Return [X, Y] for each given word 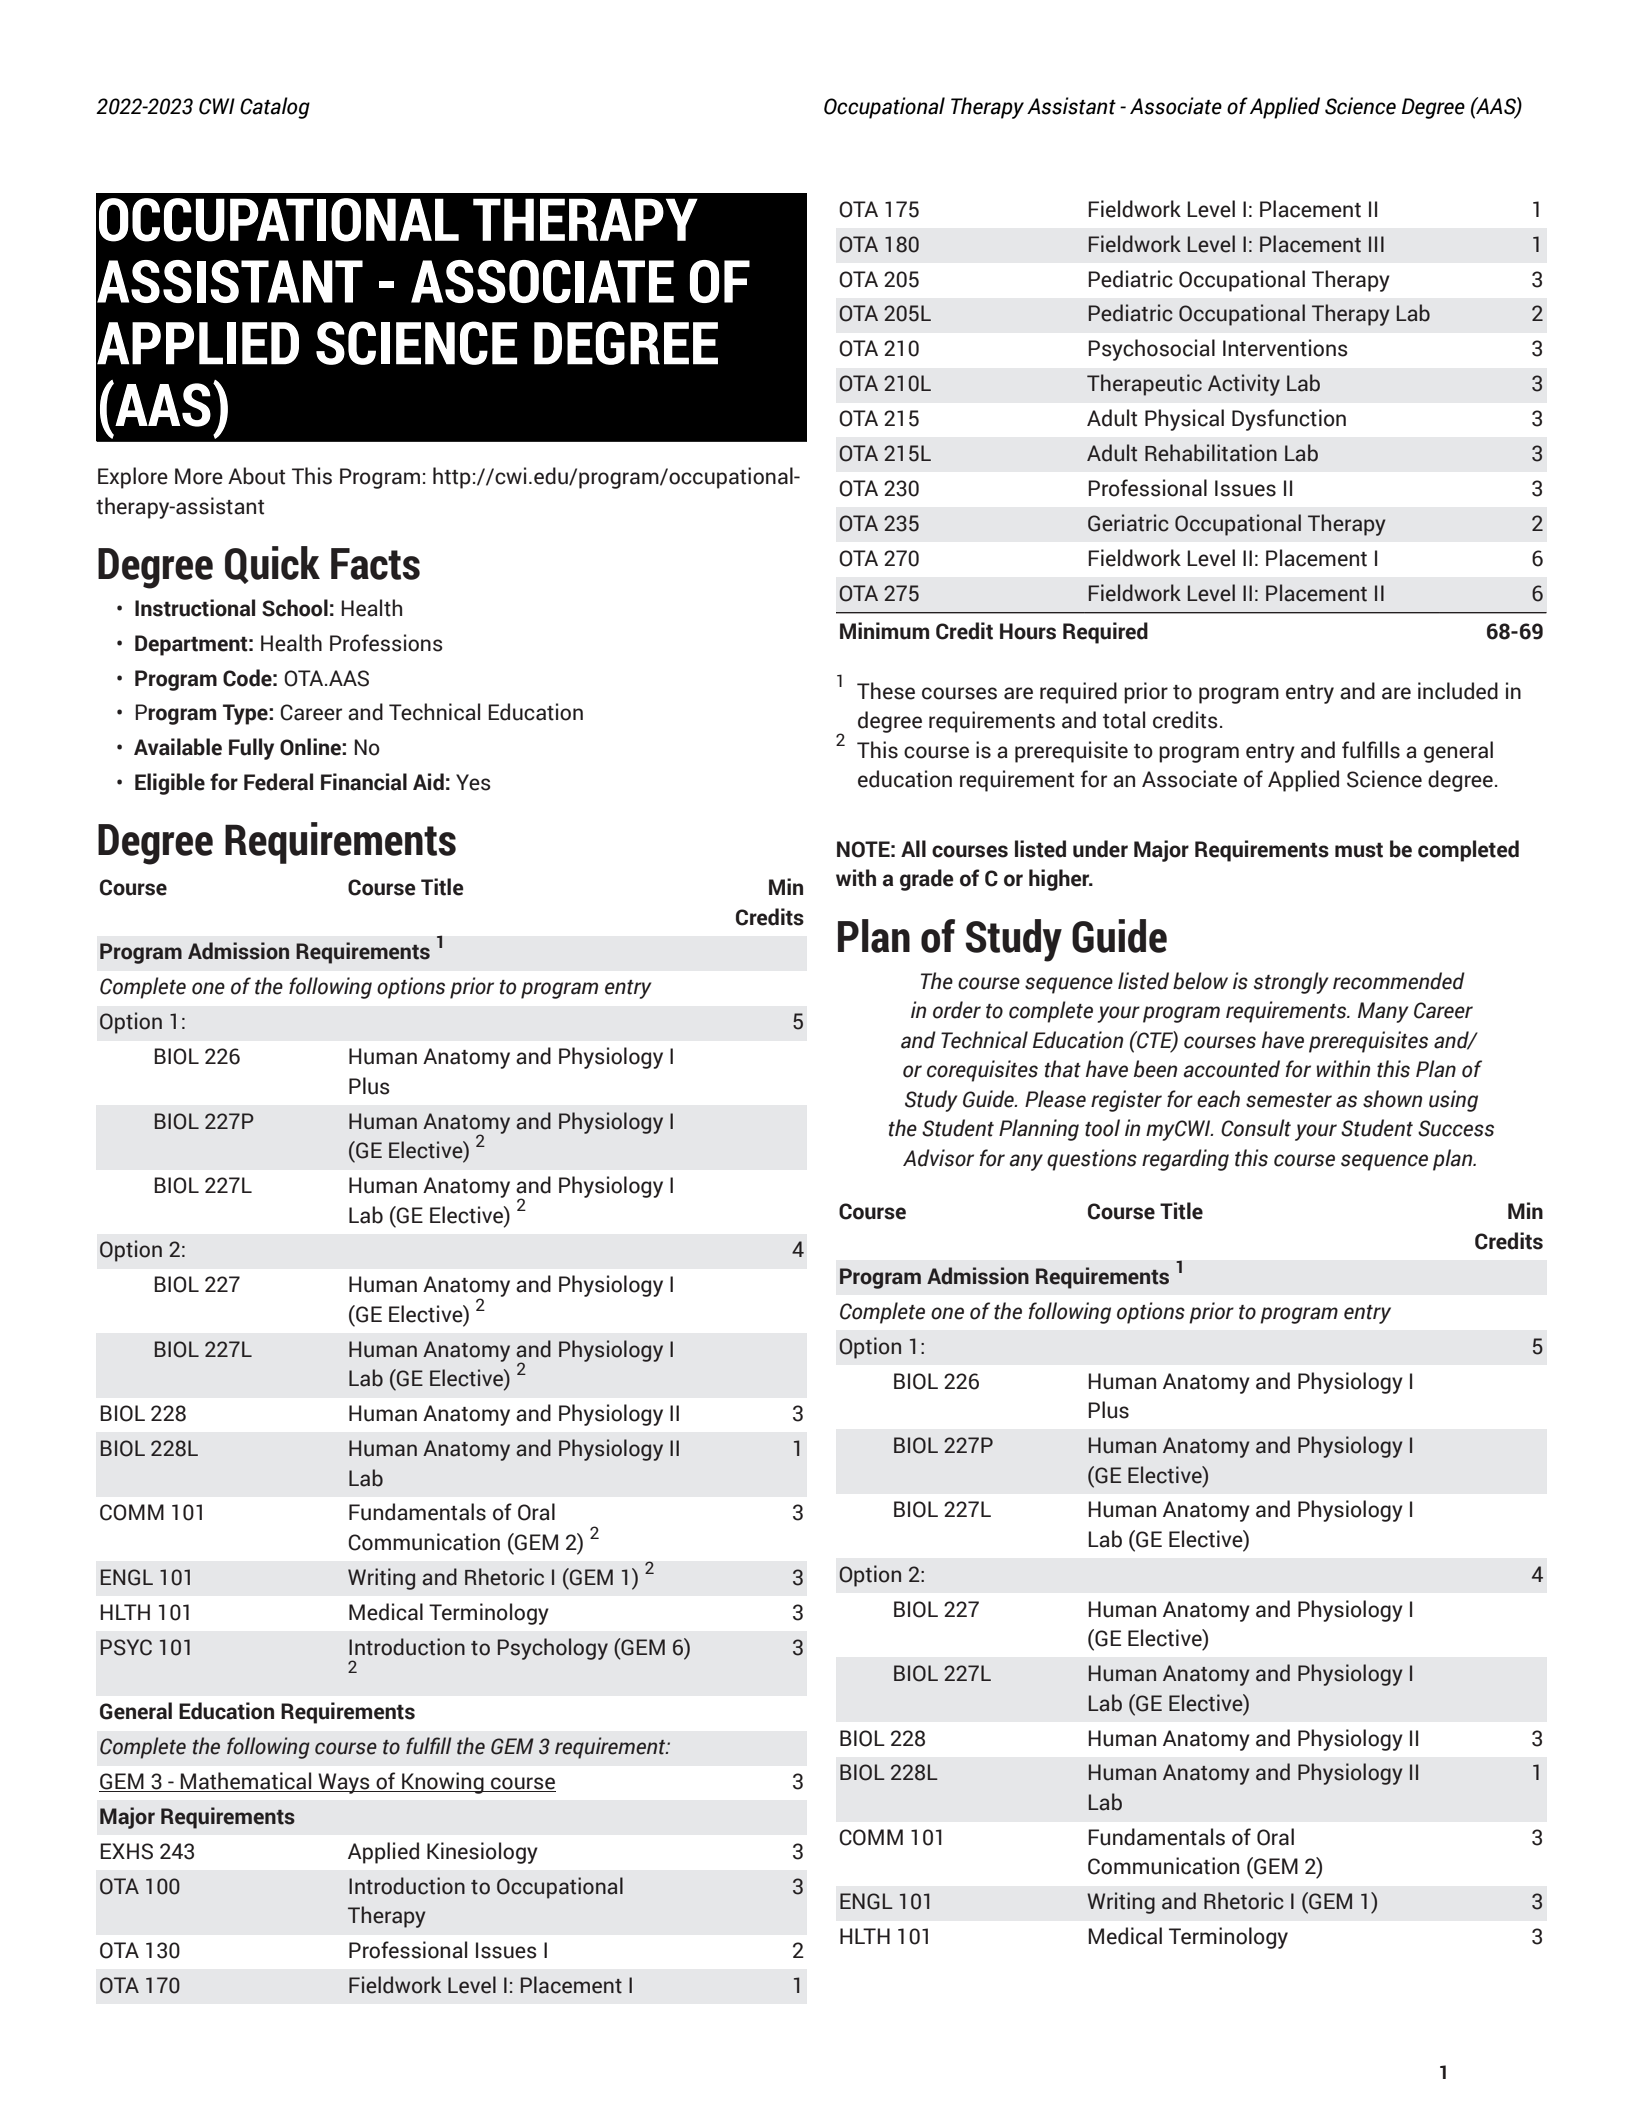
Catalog [275, 108]
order [957, 1010]
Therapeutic [1144, 385]
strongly [1291, 983]
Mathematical [246, 1782]
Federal [278, 782]
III [1376, 244]
